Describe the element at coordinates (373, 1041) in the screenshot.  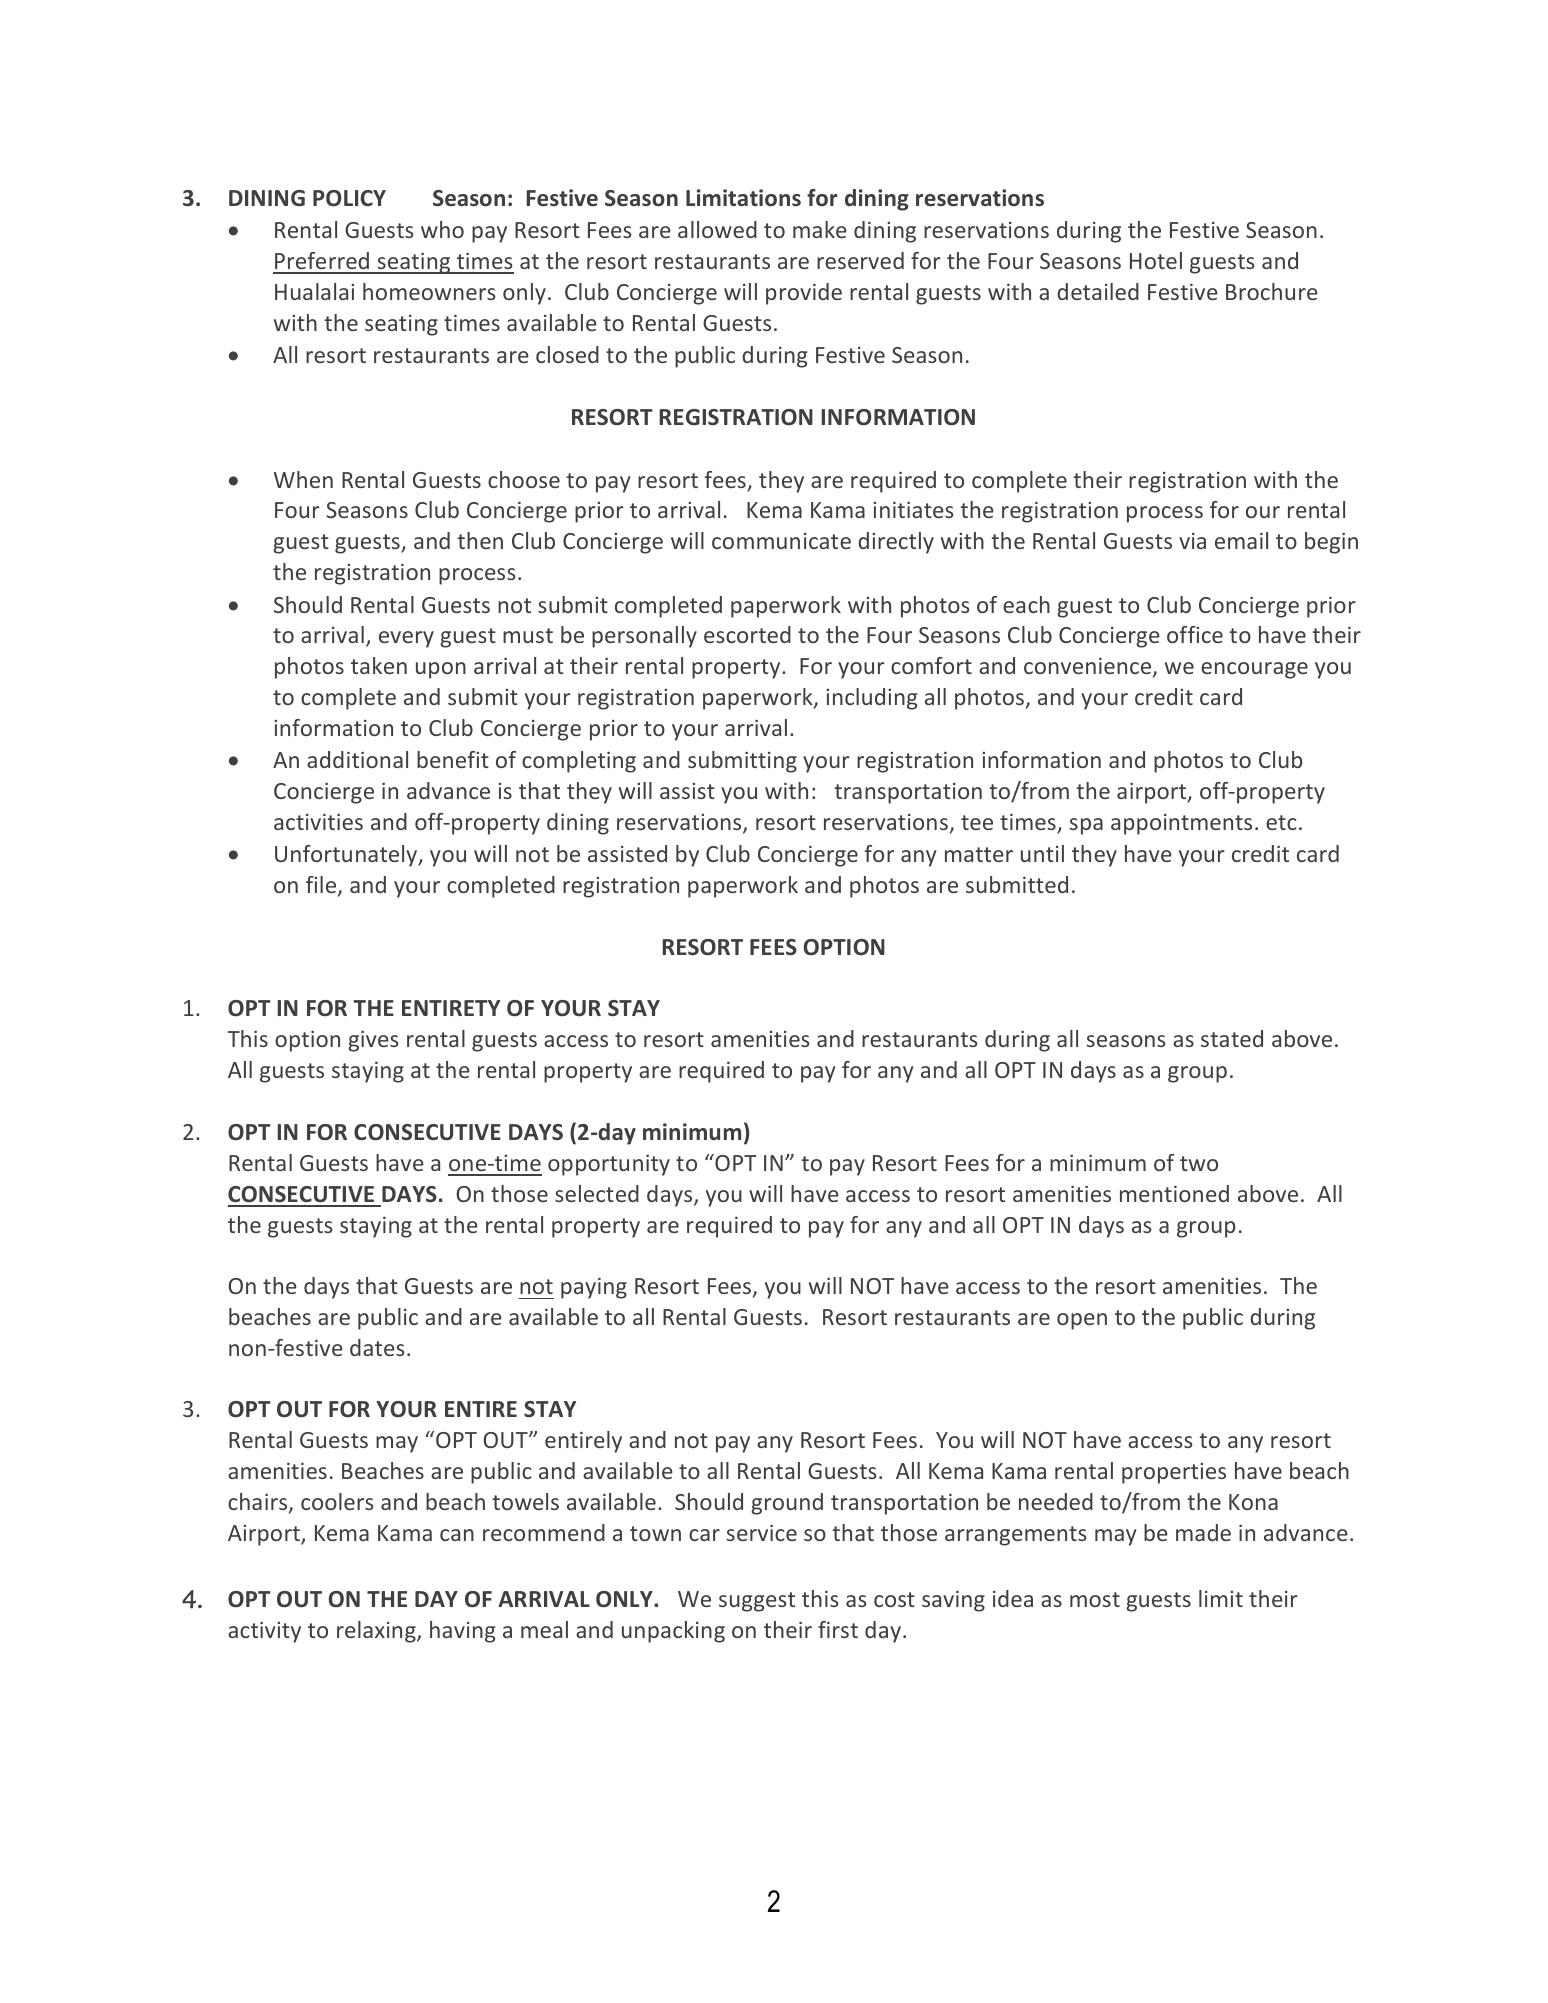
I see `gives` at that location.
